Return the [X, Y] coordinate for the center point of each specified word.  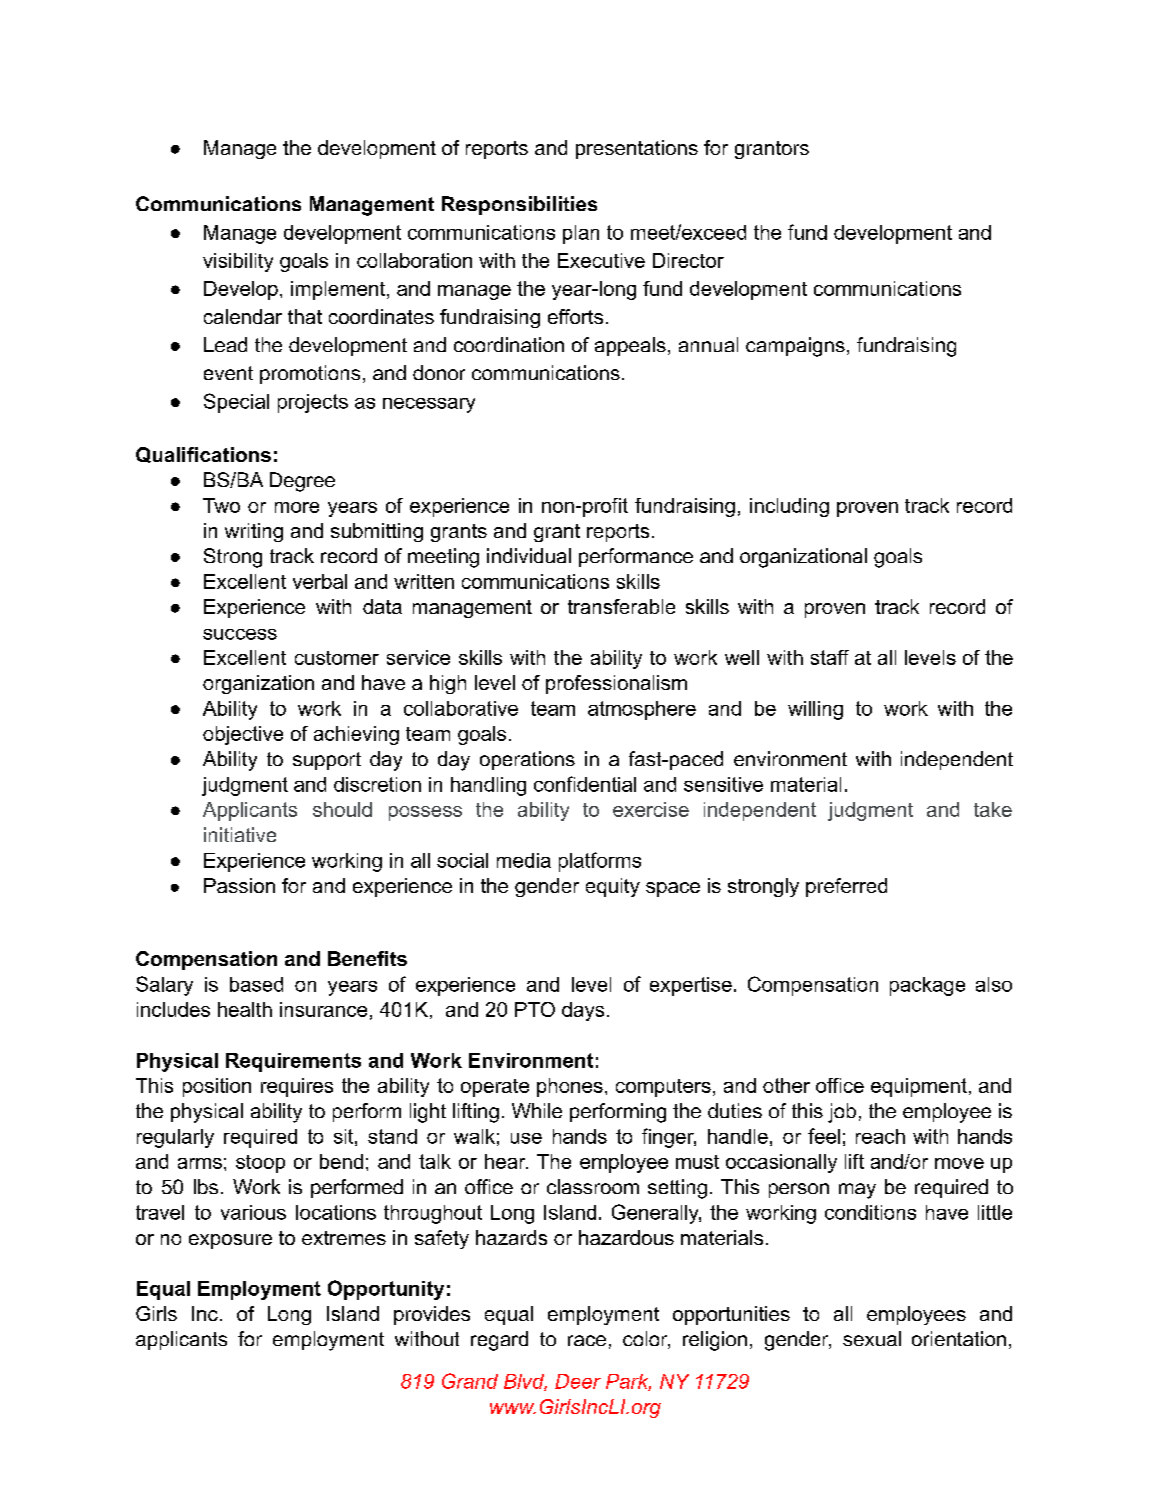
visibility [238, 262]
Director [688, 260]
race [587, 1340]
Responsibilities [519, 205]
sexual [872, 1338]
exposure [230, 1241]
